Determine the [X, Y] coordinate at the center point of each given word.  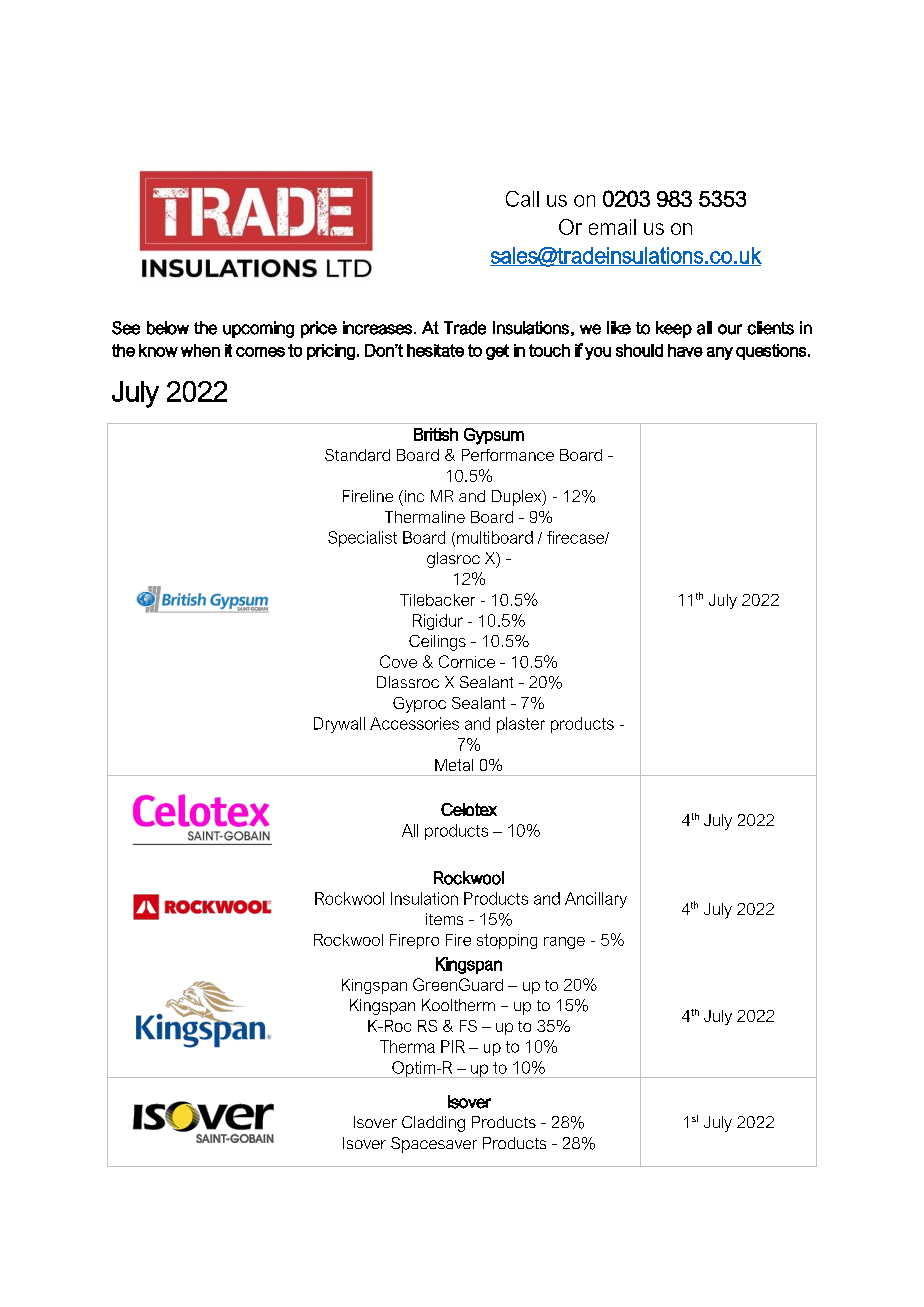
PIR [453, 1046]
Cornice [467, 661]
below [168, 328]
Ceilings [437, 643]
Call [522, 199]
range [564, 943]
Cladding [433, 1124]
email [612, 227]
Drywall [339, 725]
